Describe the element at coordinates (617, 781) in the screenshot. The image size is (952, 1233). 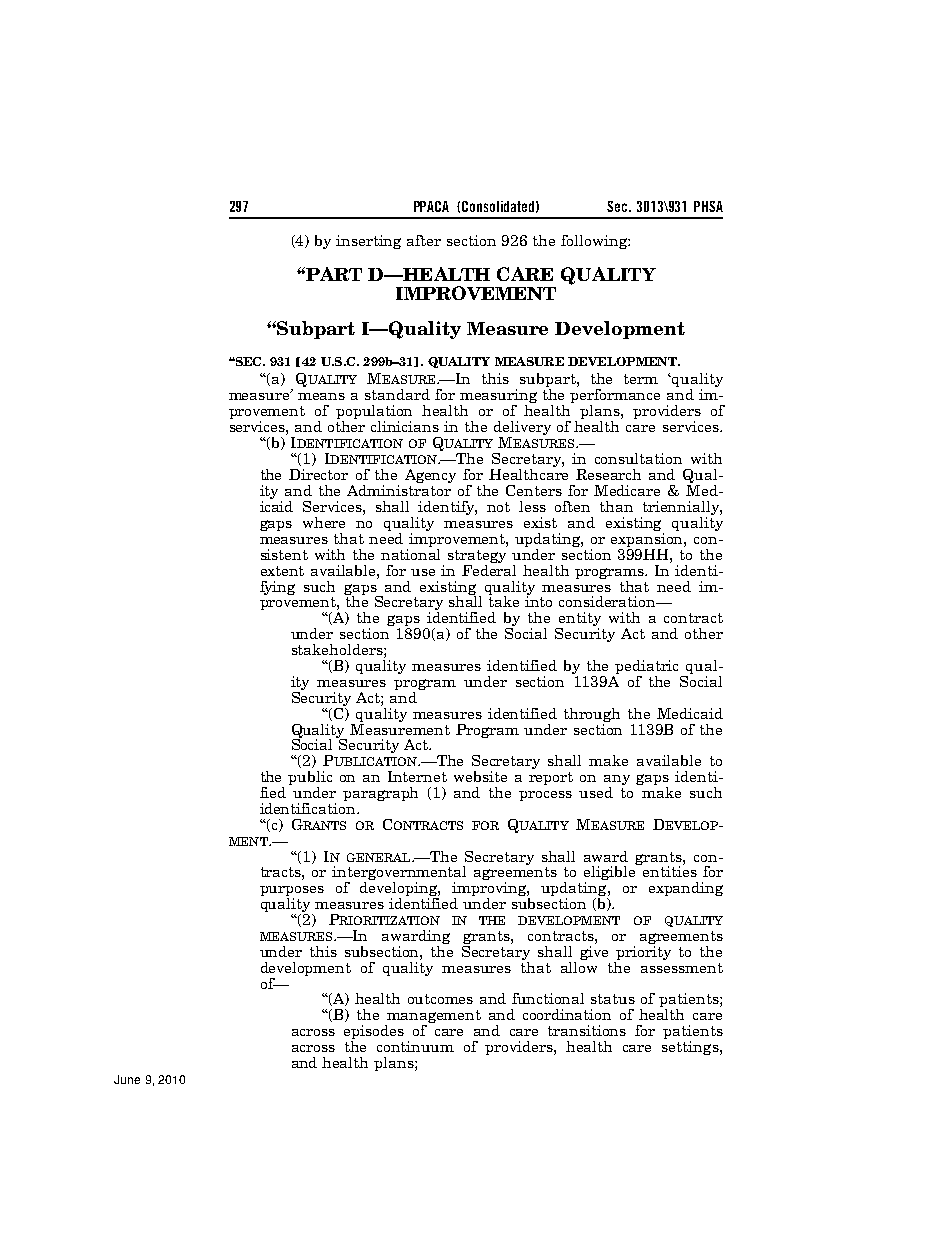
I see `any` at that location.
